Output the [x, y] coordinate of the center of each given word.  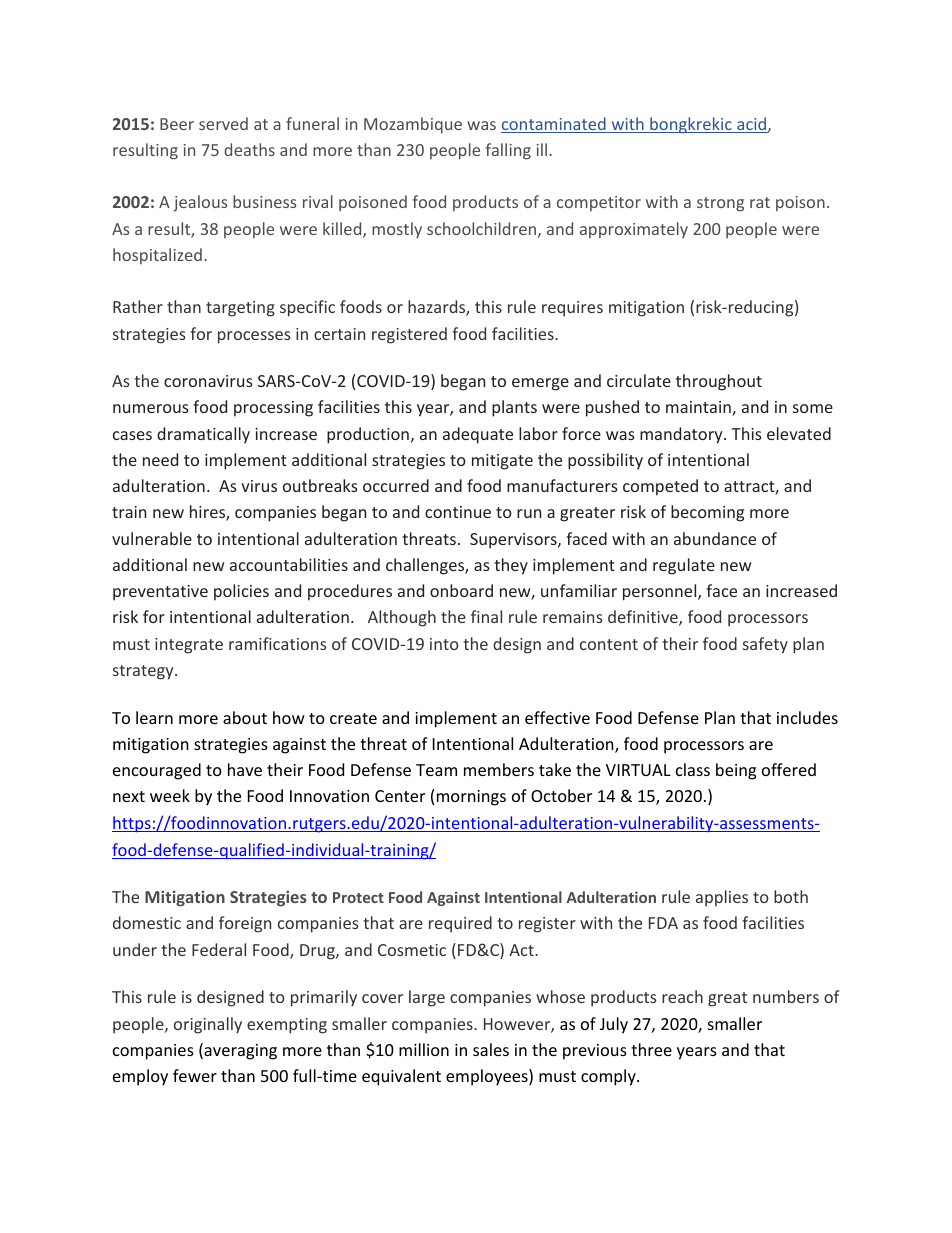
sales [491, 1049]
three [651, 1049]
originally [208, 1025]
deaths [249, 149]
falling [508, 151]
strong [720, 204]
